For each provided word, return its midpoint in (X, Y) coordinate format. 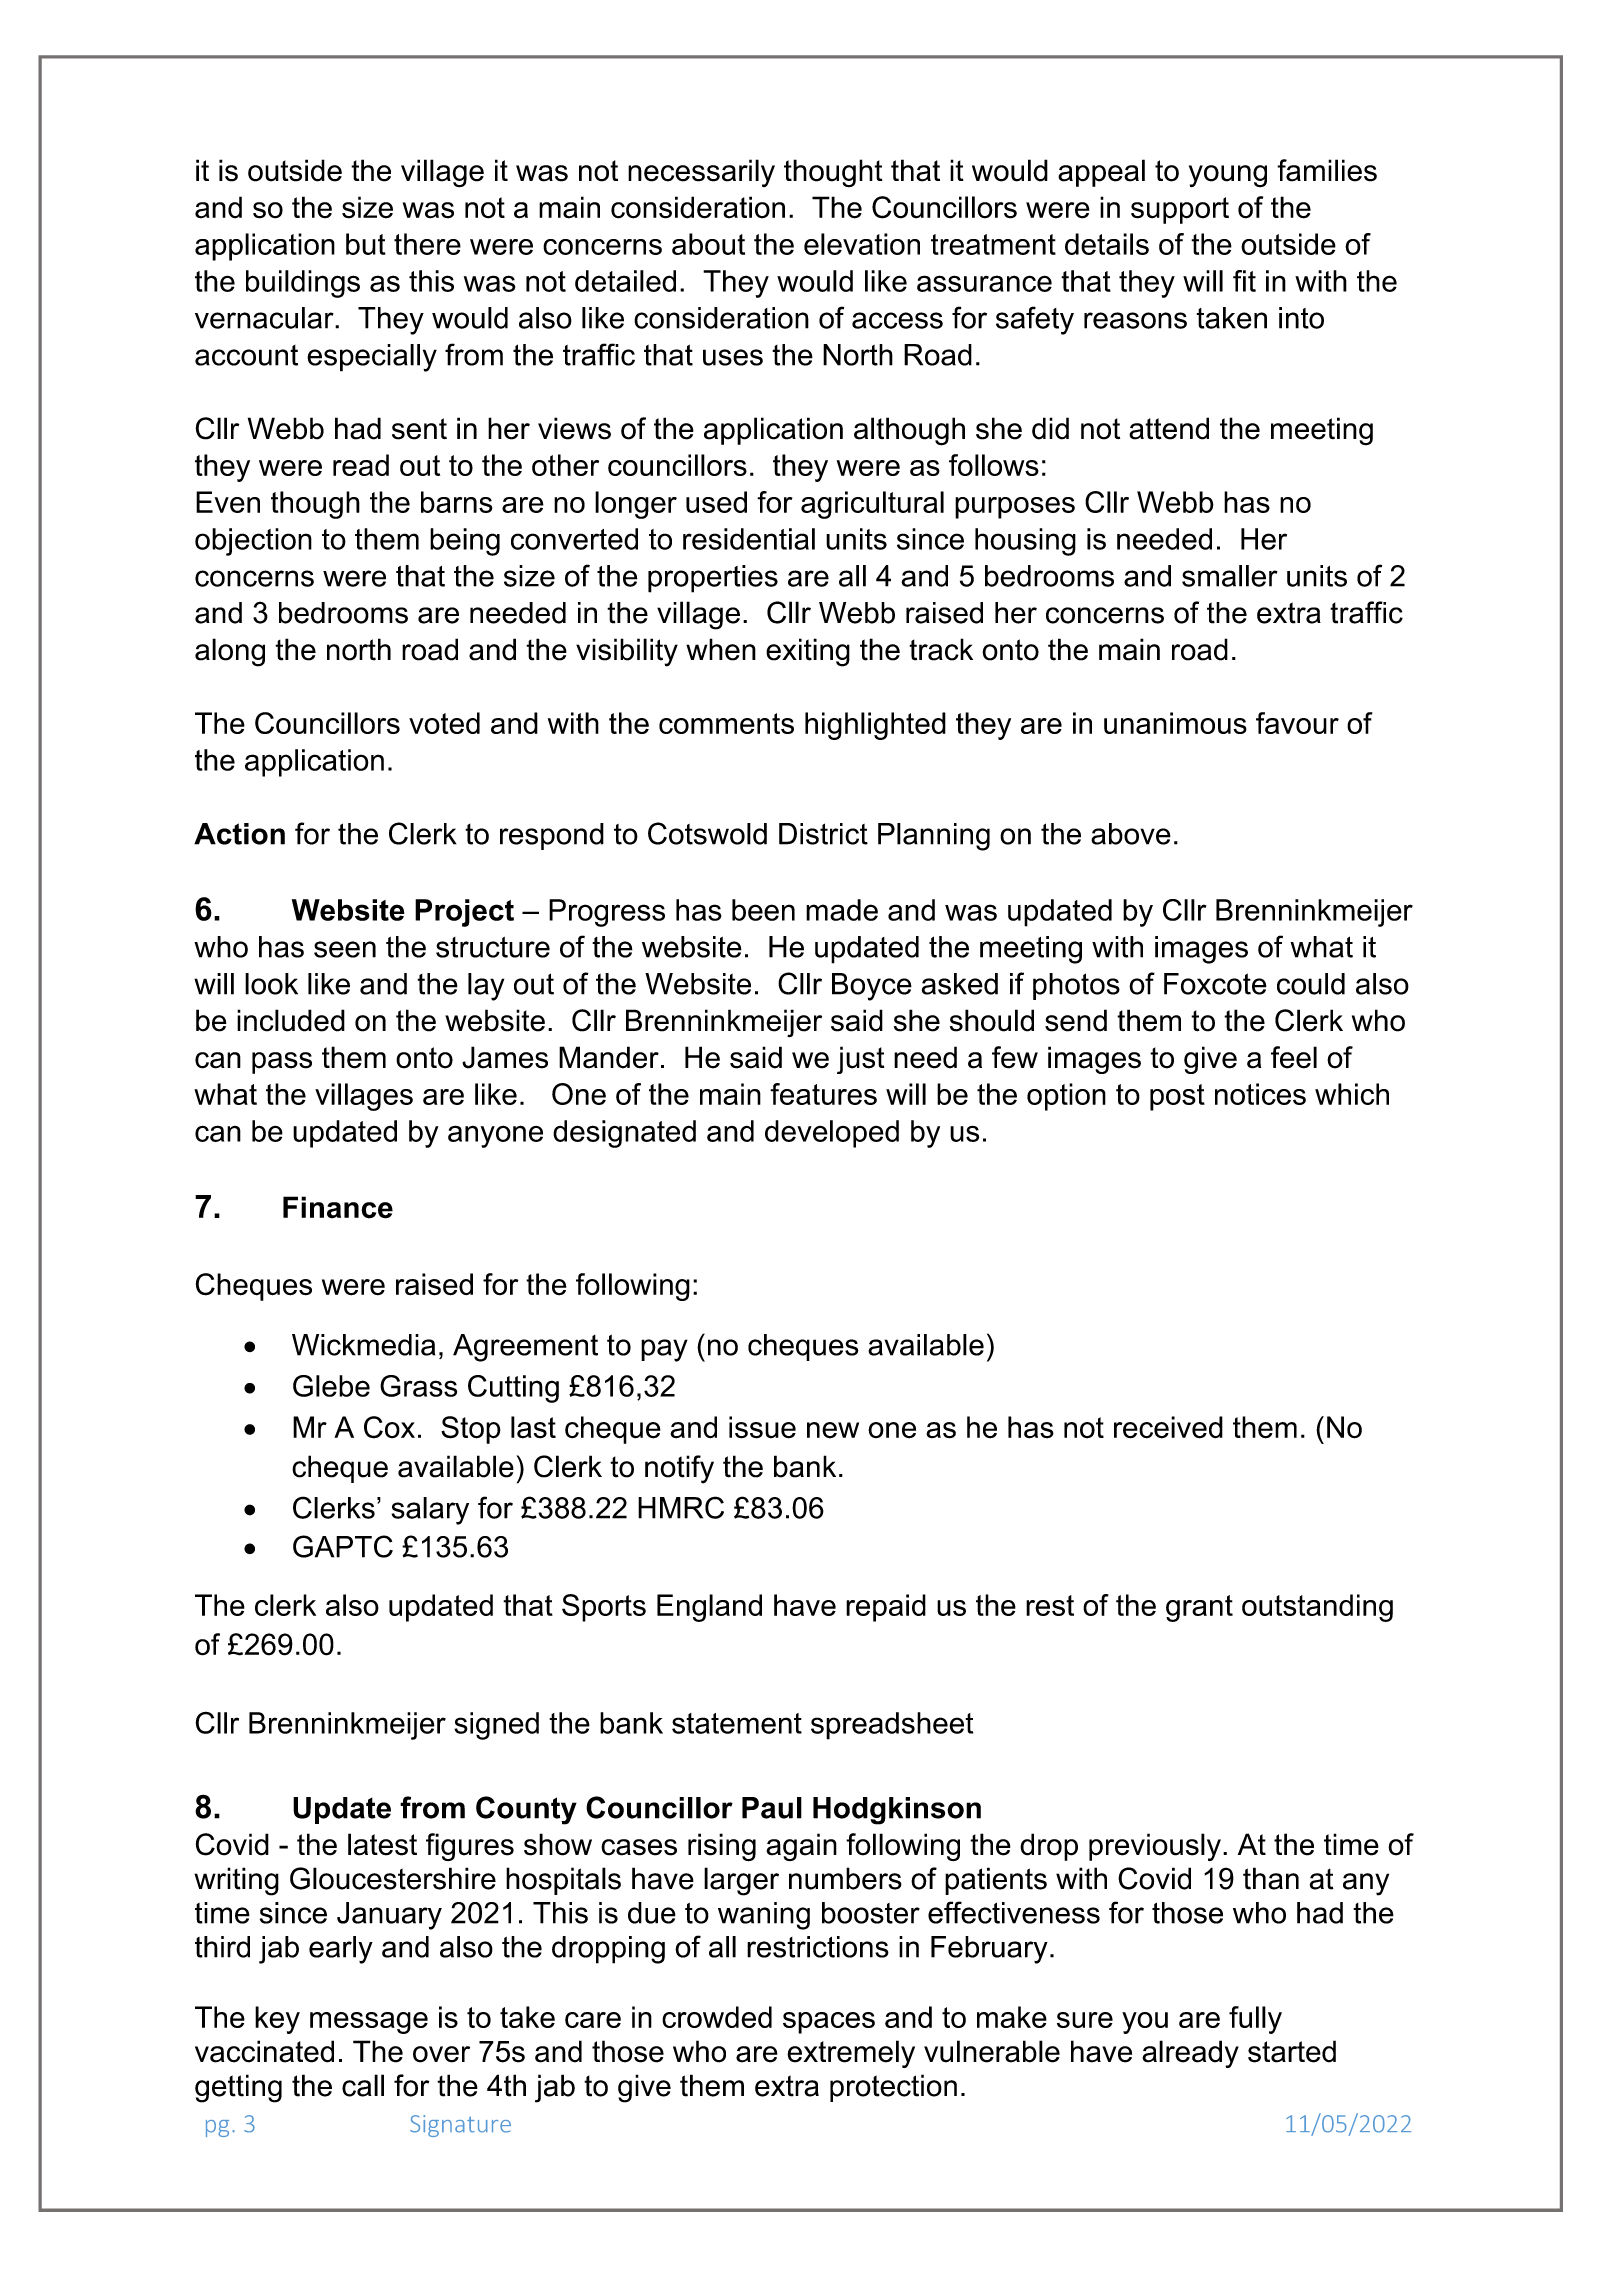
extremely (851, 2054)
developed (832, 1134)
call (363, 2085)
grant (1199, 1608)
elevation (862, 244)
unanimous (1175, 723)
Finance (338, 1207)
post (1177, 1097)
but (366, 244)
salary (430, 1511)
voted (444, 723)
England (709, 1608)
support (1180, 210)
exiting (808, 652)
